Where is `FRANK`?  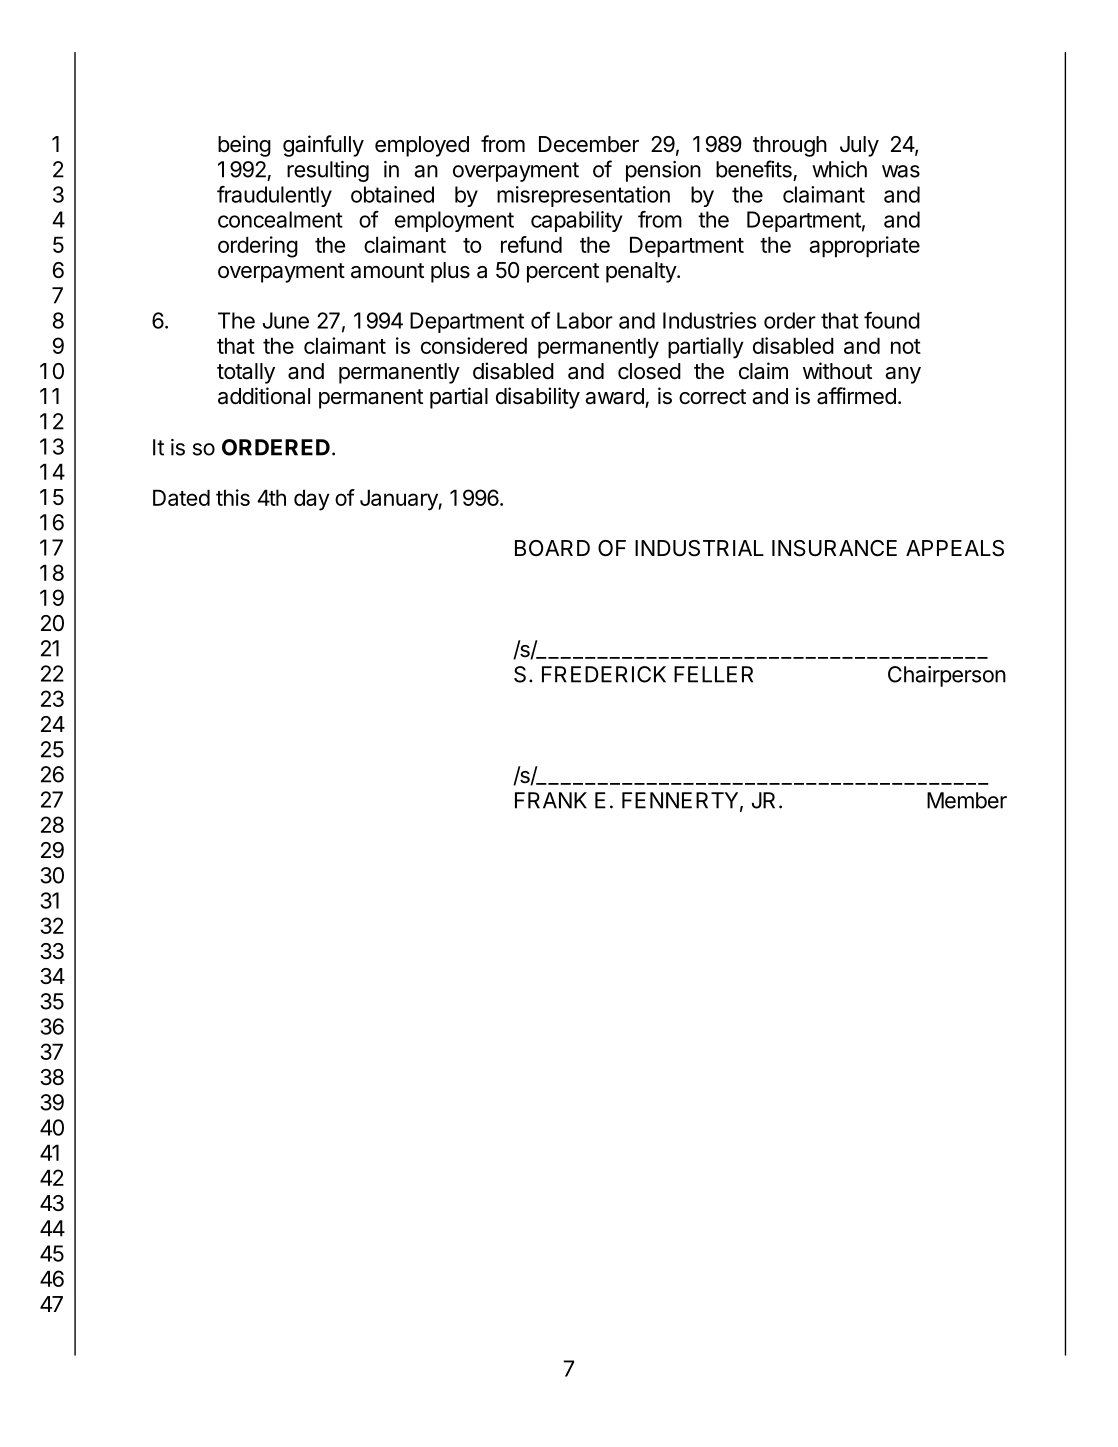
FRANK is located at coordinates (551, 800).
